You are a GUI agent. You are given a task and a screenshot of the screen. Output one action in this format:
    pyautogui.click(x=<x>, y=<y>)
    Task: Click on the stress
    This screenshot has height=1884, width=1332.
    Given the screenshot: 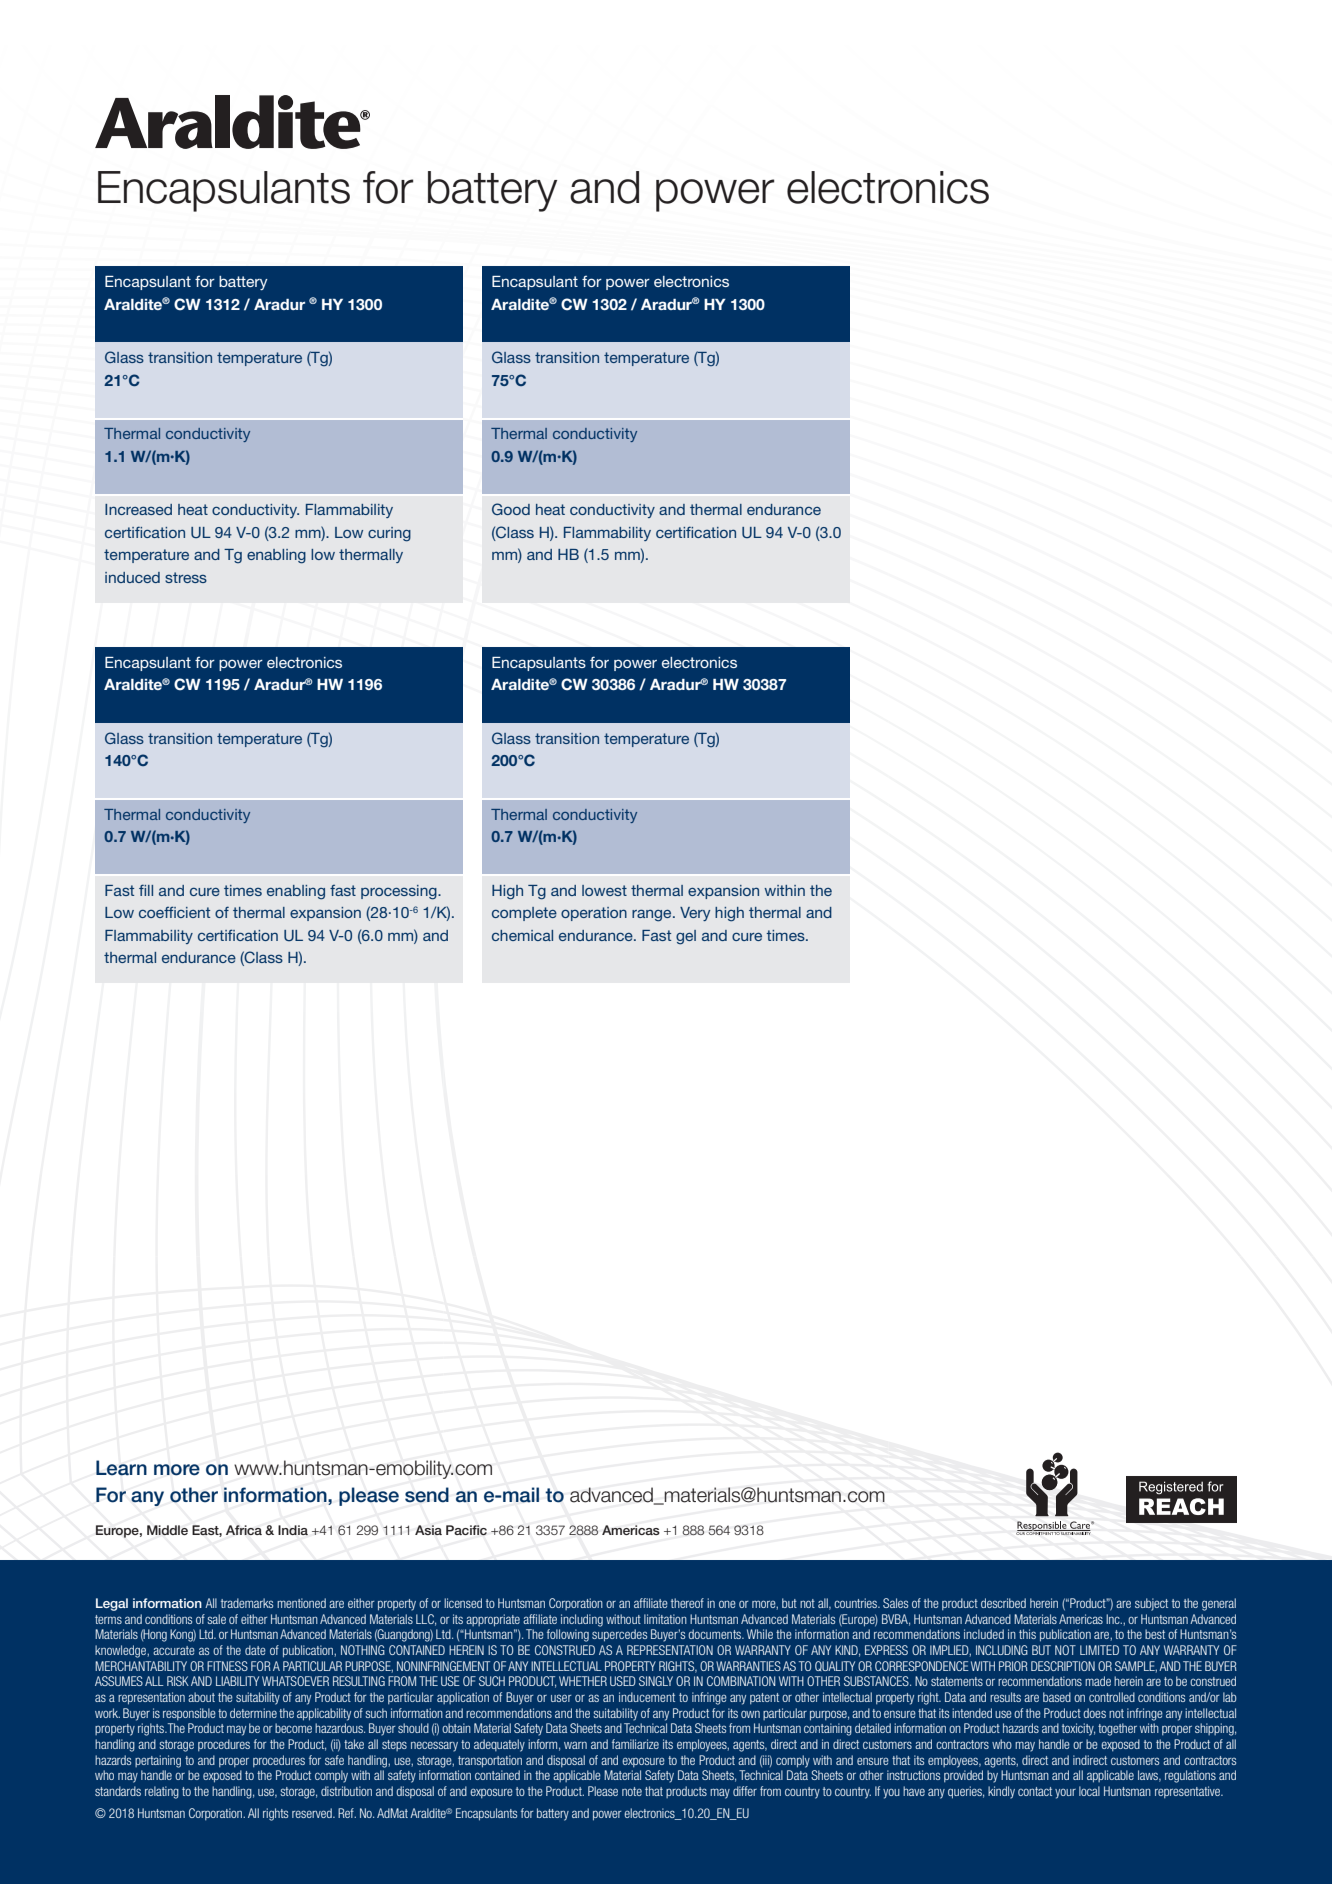 What is the action you would take?
    pyautogui.click(x=186, y=577)
